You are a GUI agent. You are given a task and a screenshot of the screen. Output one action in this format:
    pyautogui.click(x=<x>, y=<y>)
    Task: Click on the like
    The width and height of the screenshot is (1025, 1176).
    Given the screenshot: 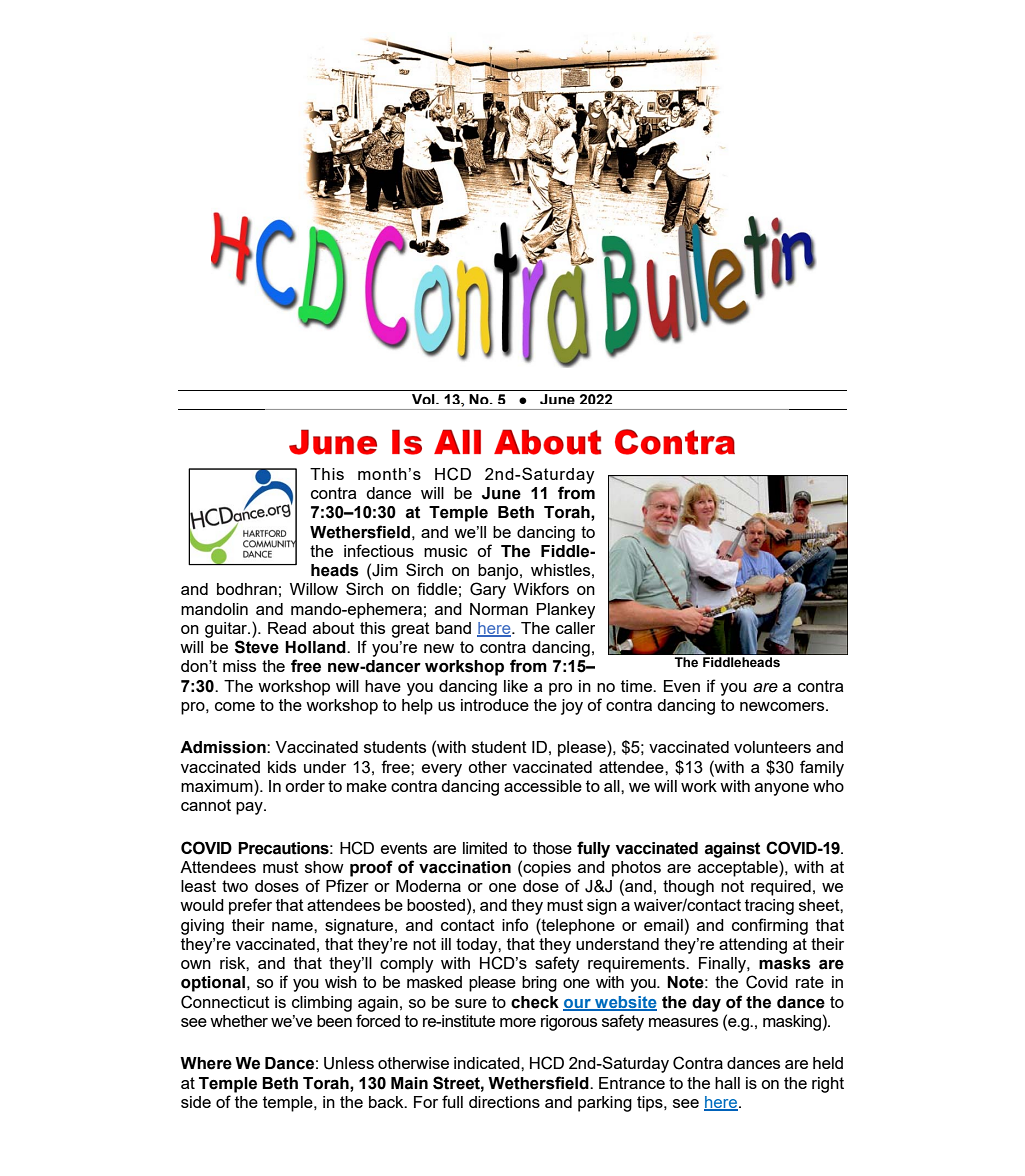 What is the action you would take?
    pyautogui.click(x=516, y=686)
